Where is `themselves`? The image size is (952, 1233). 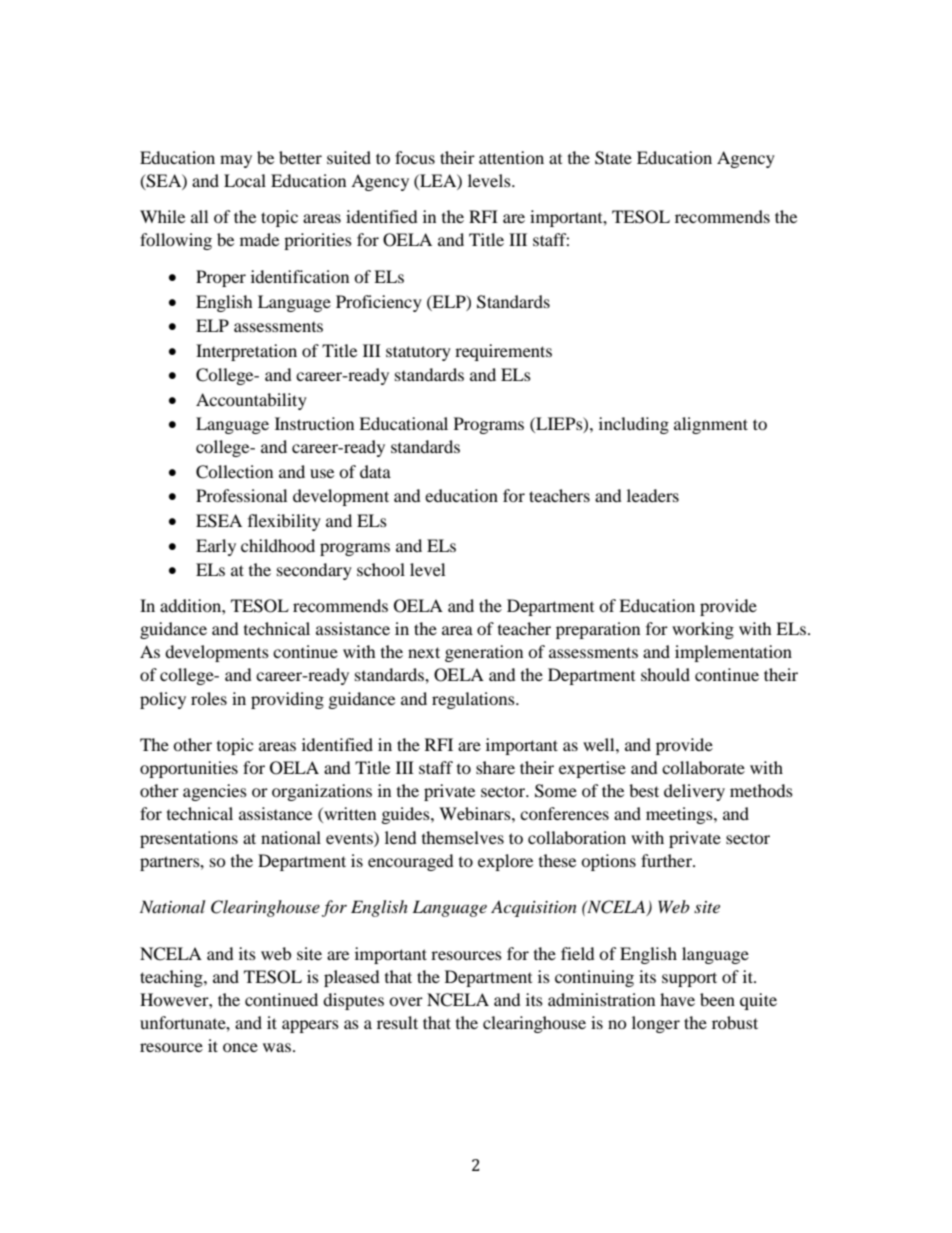
themselves is located at coordinates (463, 837).
